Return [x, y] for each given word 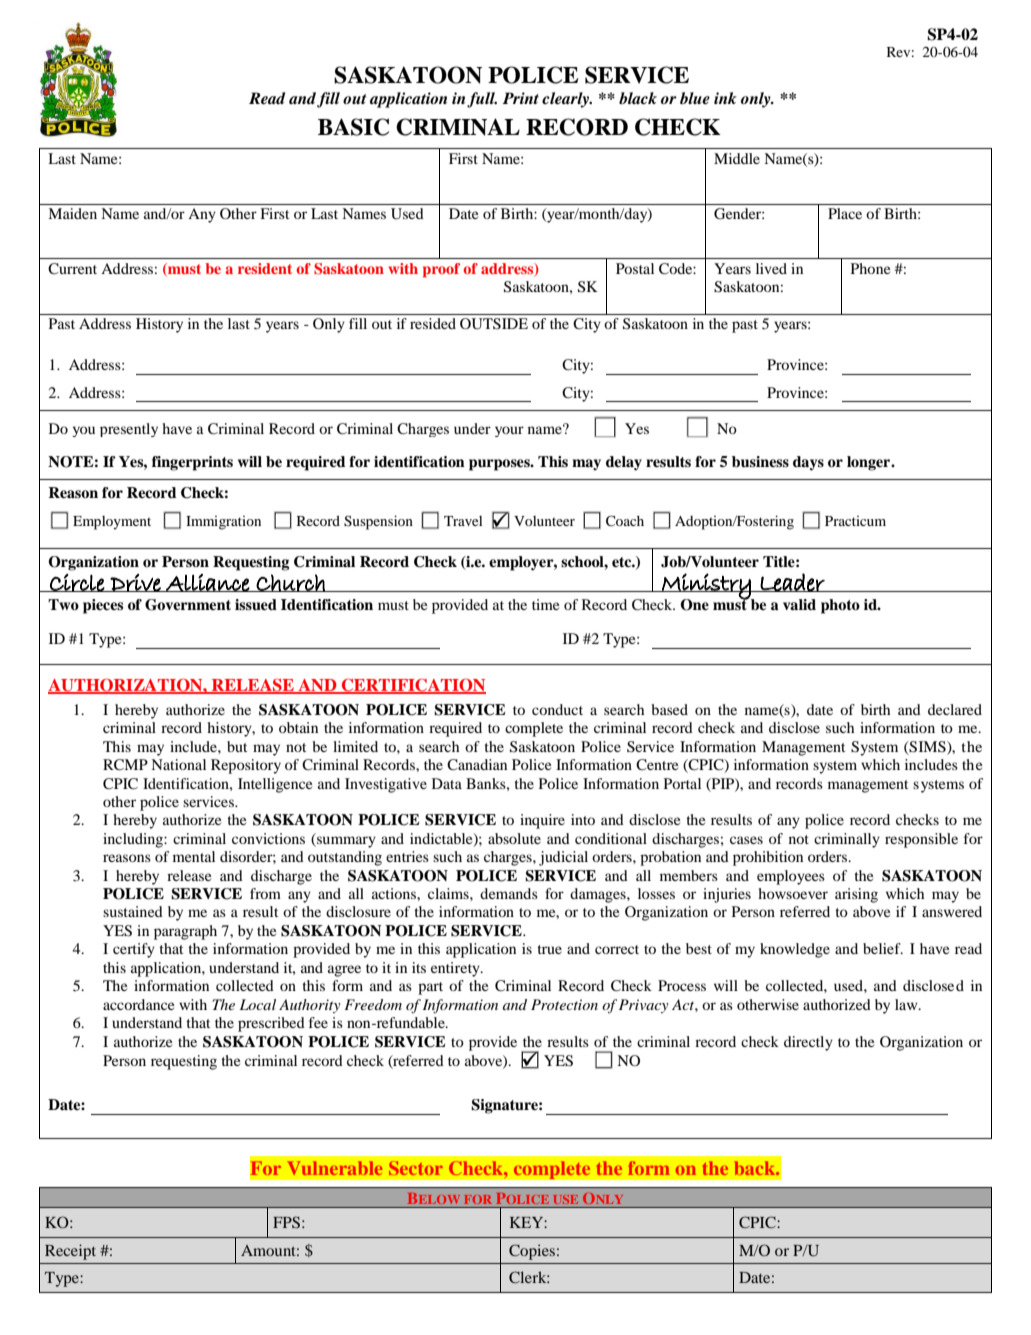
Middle [737, 158]
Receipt [70, 1252]
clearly [566, 100]
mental [194, 856]
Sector [416, 1168]
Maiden [72, 213]
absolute [514, 838]
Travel [463, 521]
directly [808, 1043]
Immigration [223, 523]
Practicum [855, 521]
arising [856, 895]
